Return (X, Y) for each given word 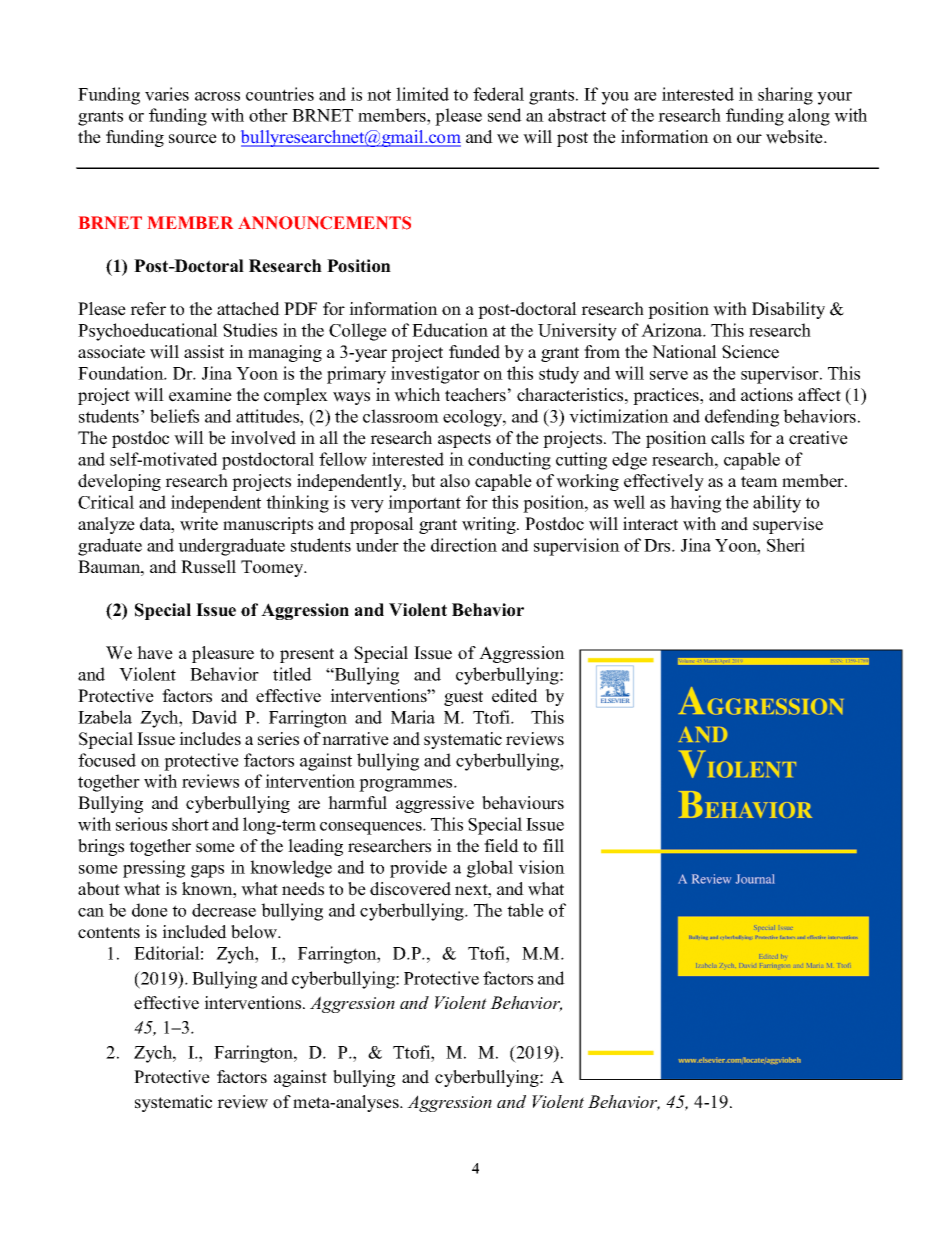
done (150, 910)
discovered (410, 889)
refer (148, 309)
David (214, 717)
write (199, 524)
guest (463, 698)
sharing (785, 96)
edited (515, 696)
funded (474, 352)
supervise (788, 525)
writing (490, 525)
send (505, 115)
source (193, 139)
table (525, 910)
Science (750, 352)
